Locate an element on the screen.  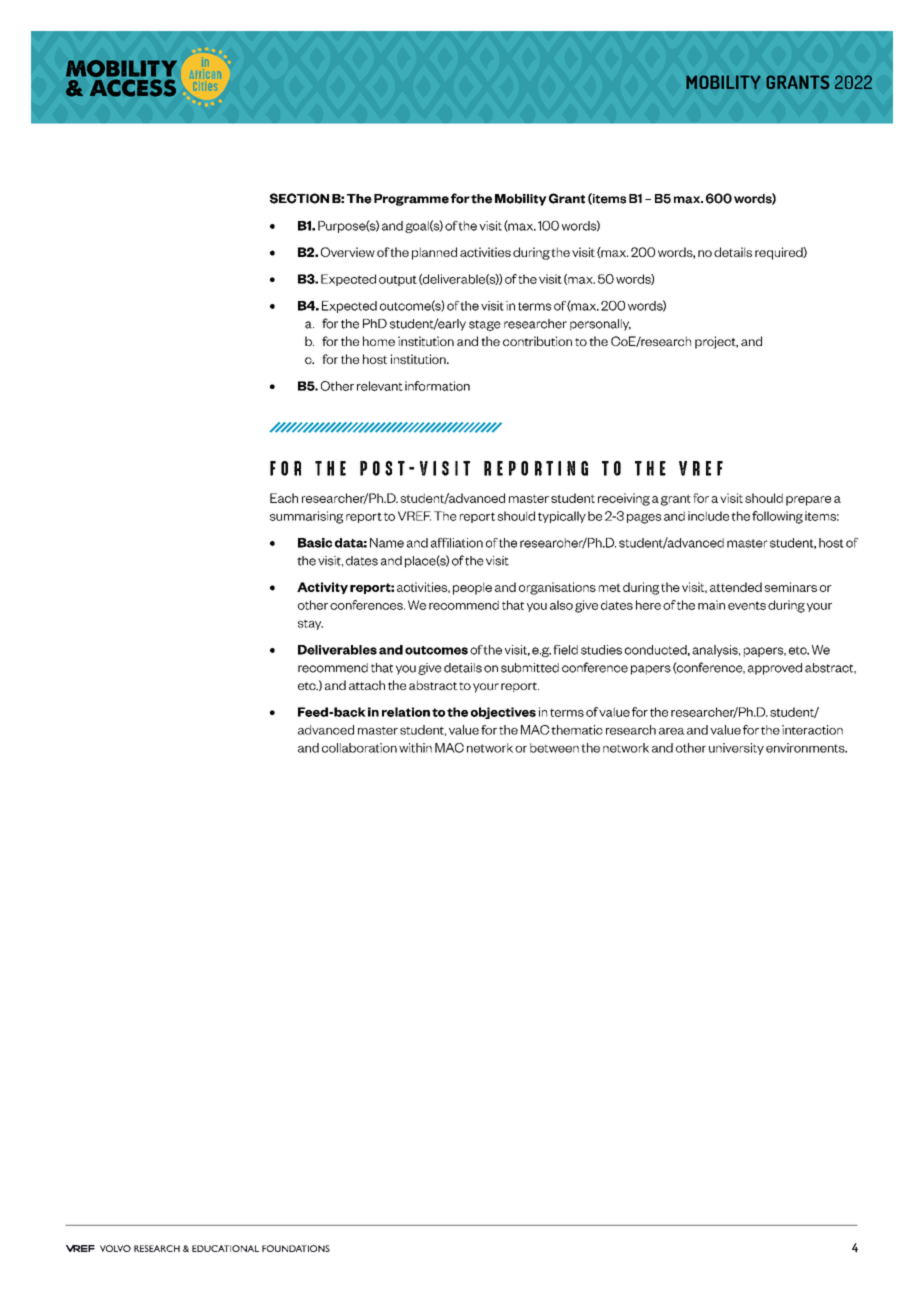
SECTION is located at coordinates (299, 198).
